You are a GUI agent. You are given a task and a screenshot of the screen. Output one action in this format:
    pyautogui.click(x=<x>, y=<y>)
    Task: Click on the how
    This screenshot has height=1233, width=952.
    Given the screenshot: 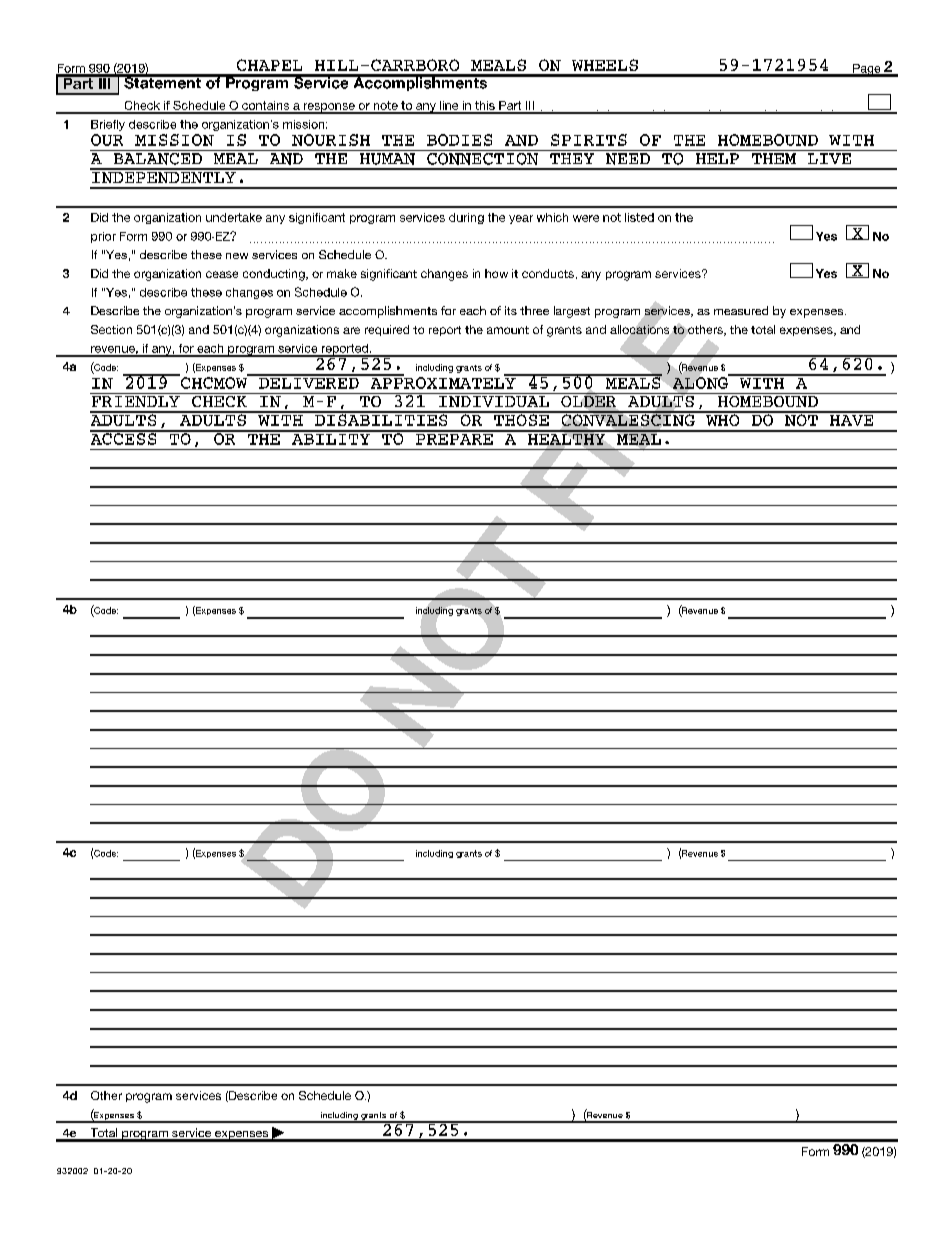 What is the action you would take?
    pyautogui.click(x=496, y=273)
